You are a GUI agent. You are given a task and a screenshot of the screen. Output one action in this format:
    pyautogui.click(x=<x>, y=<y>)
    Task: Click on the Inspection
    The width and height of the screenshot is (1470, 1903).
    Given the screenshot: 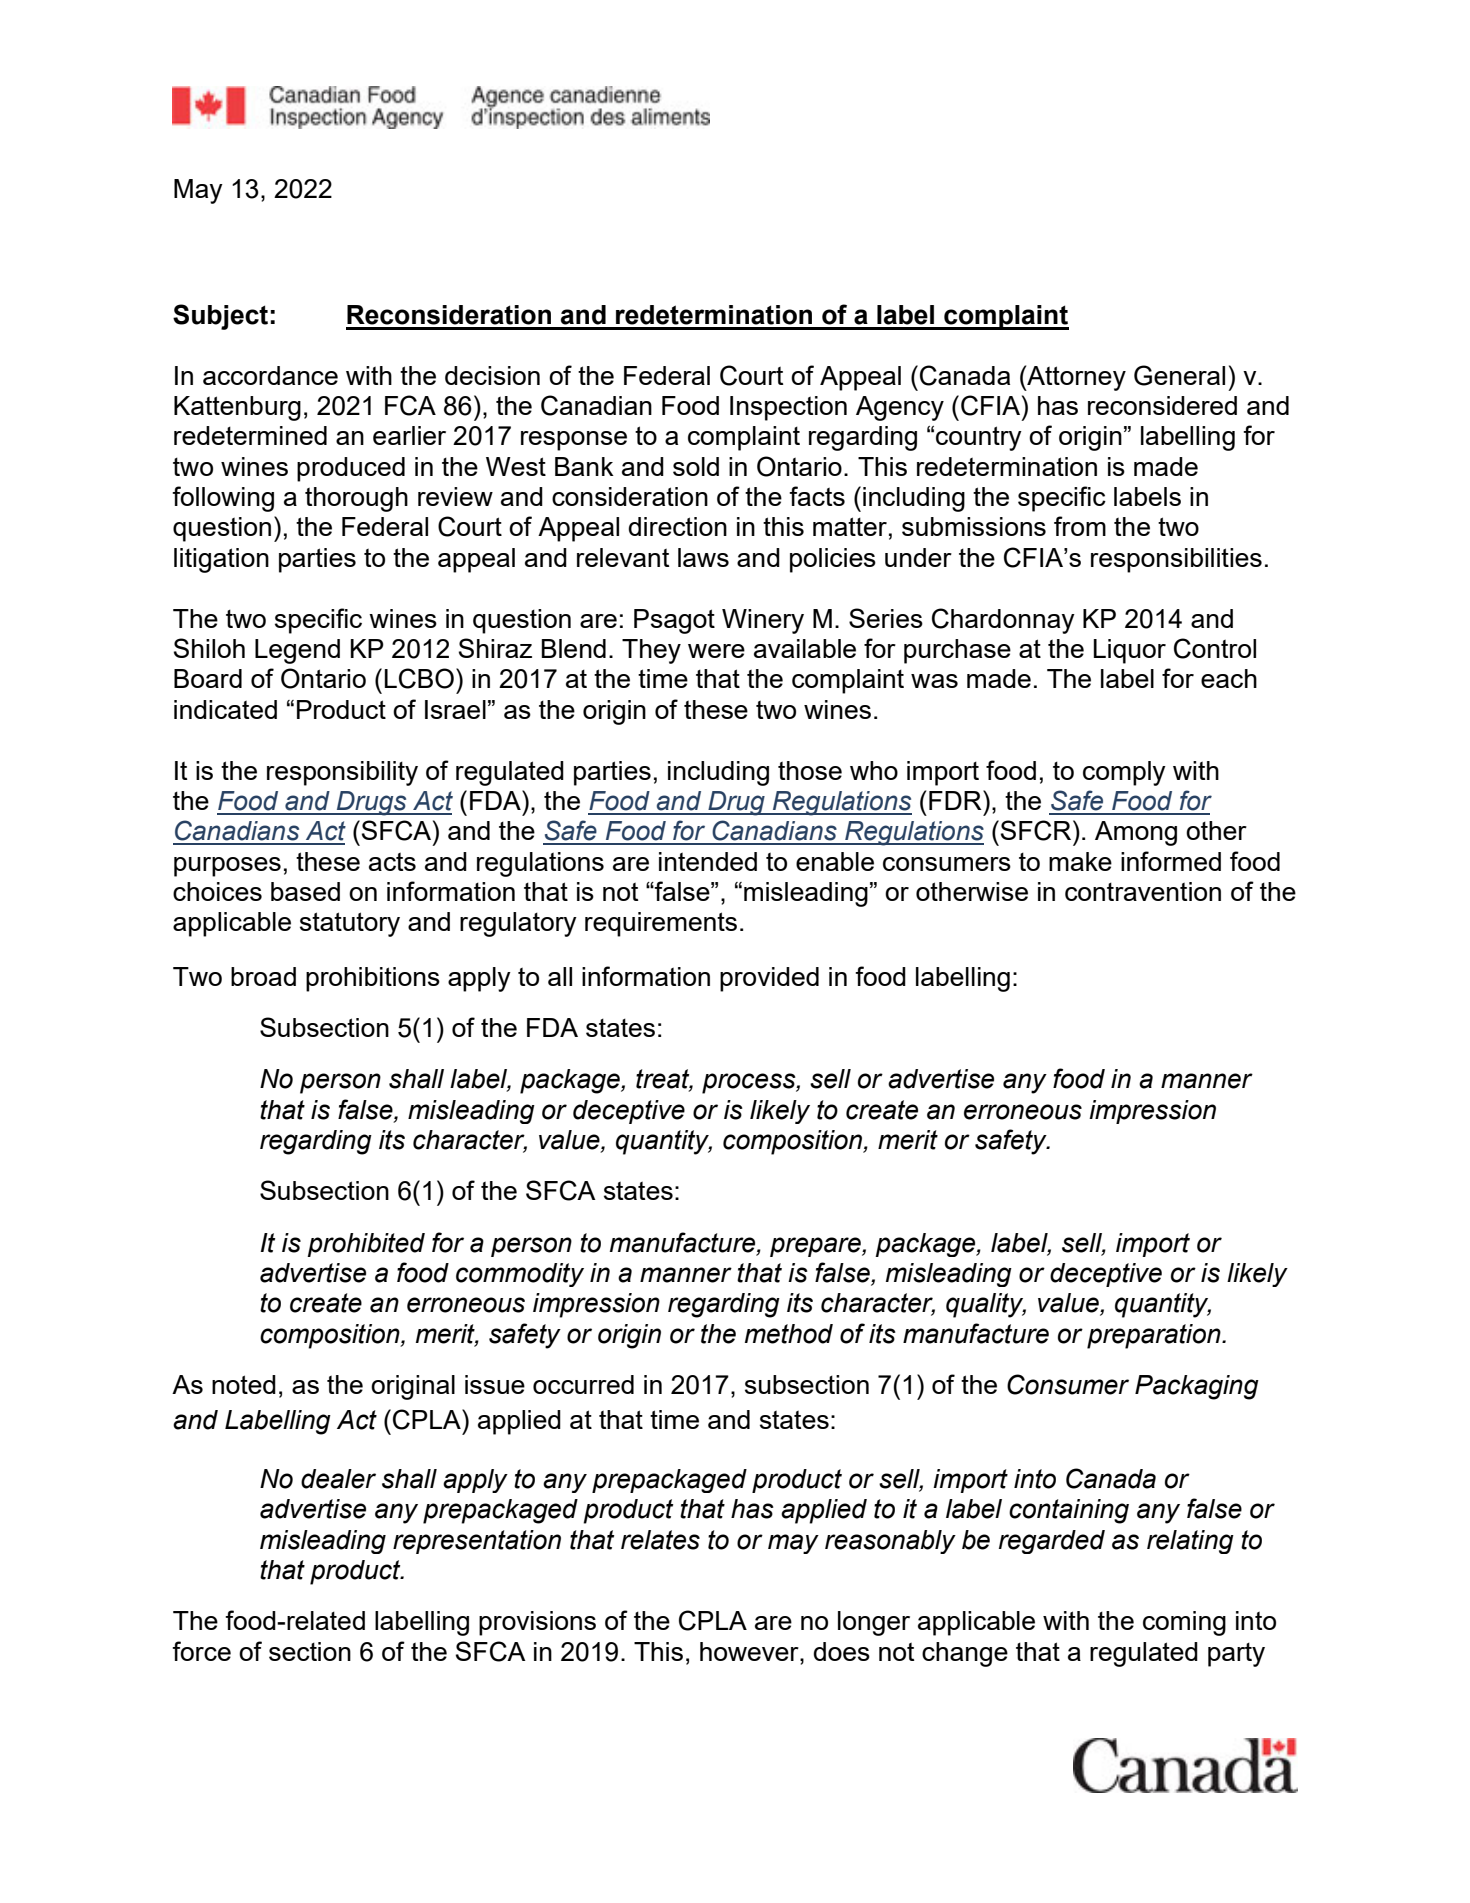 What is the action you would take?
    pyautogui.click(x=788, y=408)
